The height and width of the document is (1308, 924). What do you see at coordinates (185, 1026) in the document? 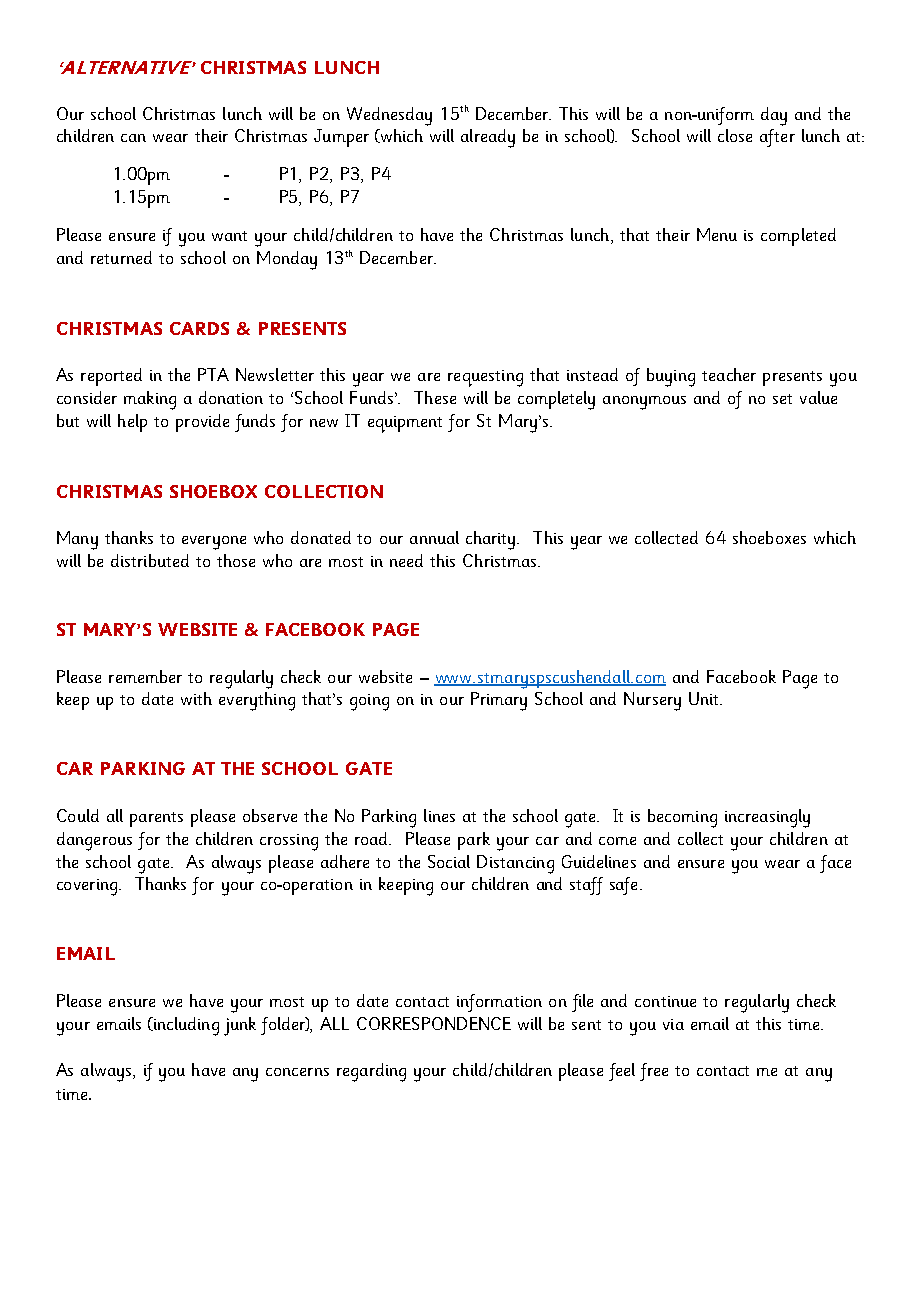
I see `including` at bounding box center [185, 1026].
